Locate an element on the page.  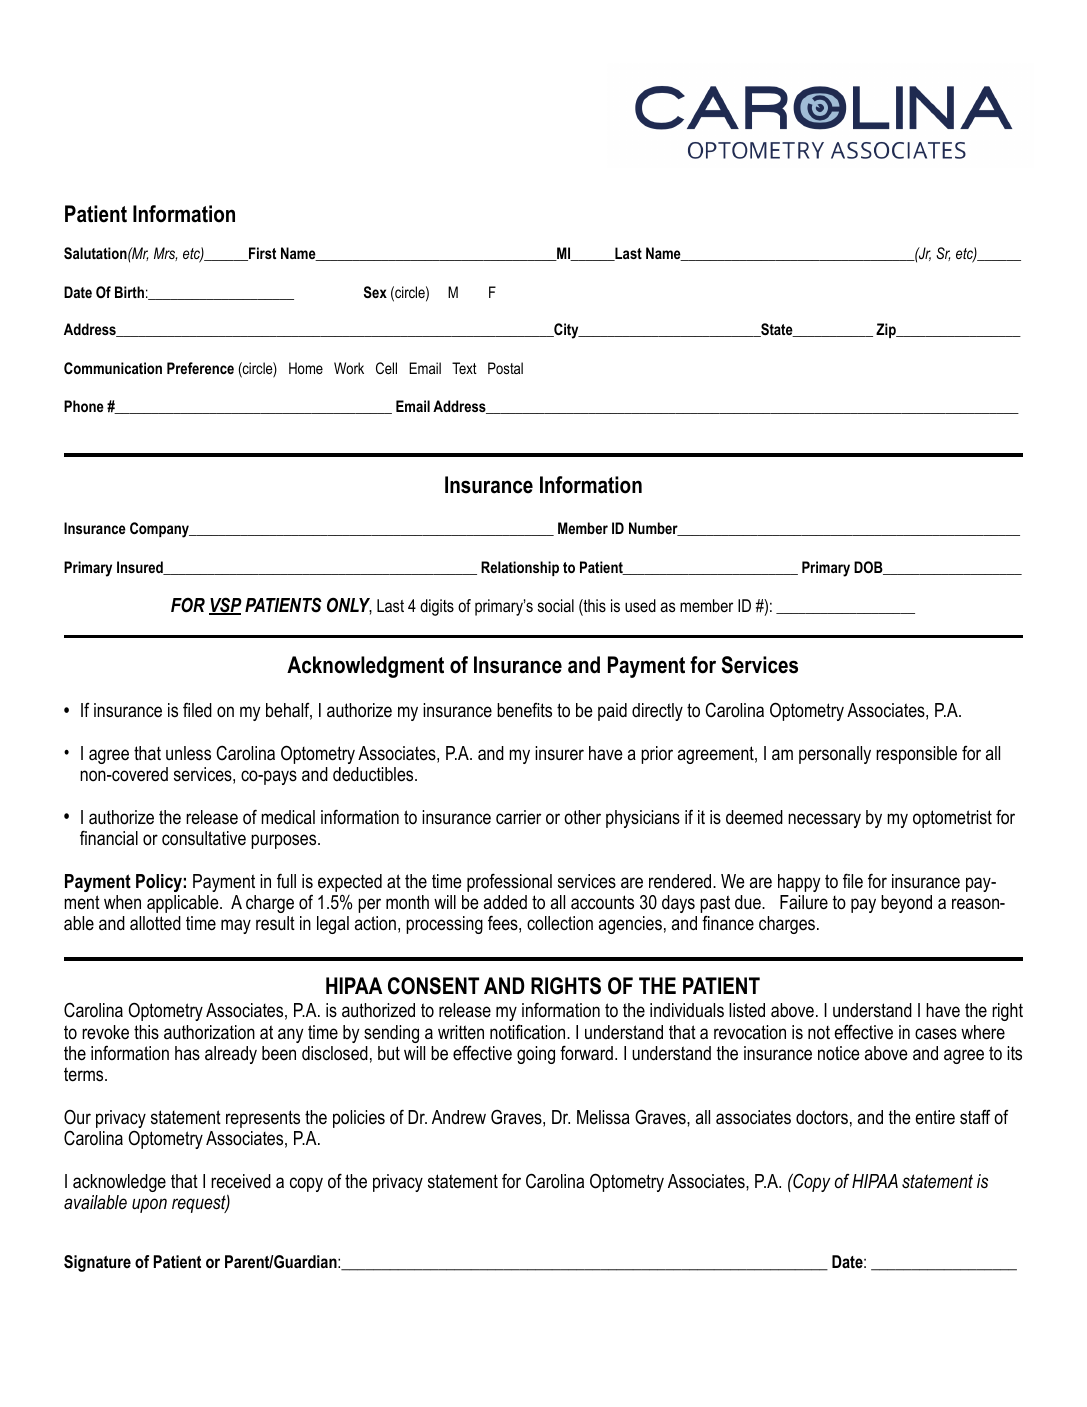
Relationship is located at coordinates (520, 568).
